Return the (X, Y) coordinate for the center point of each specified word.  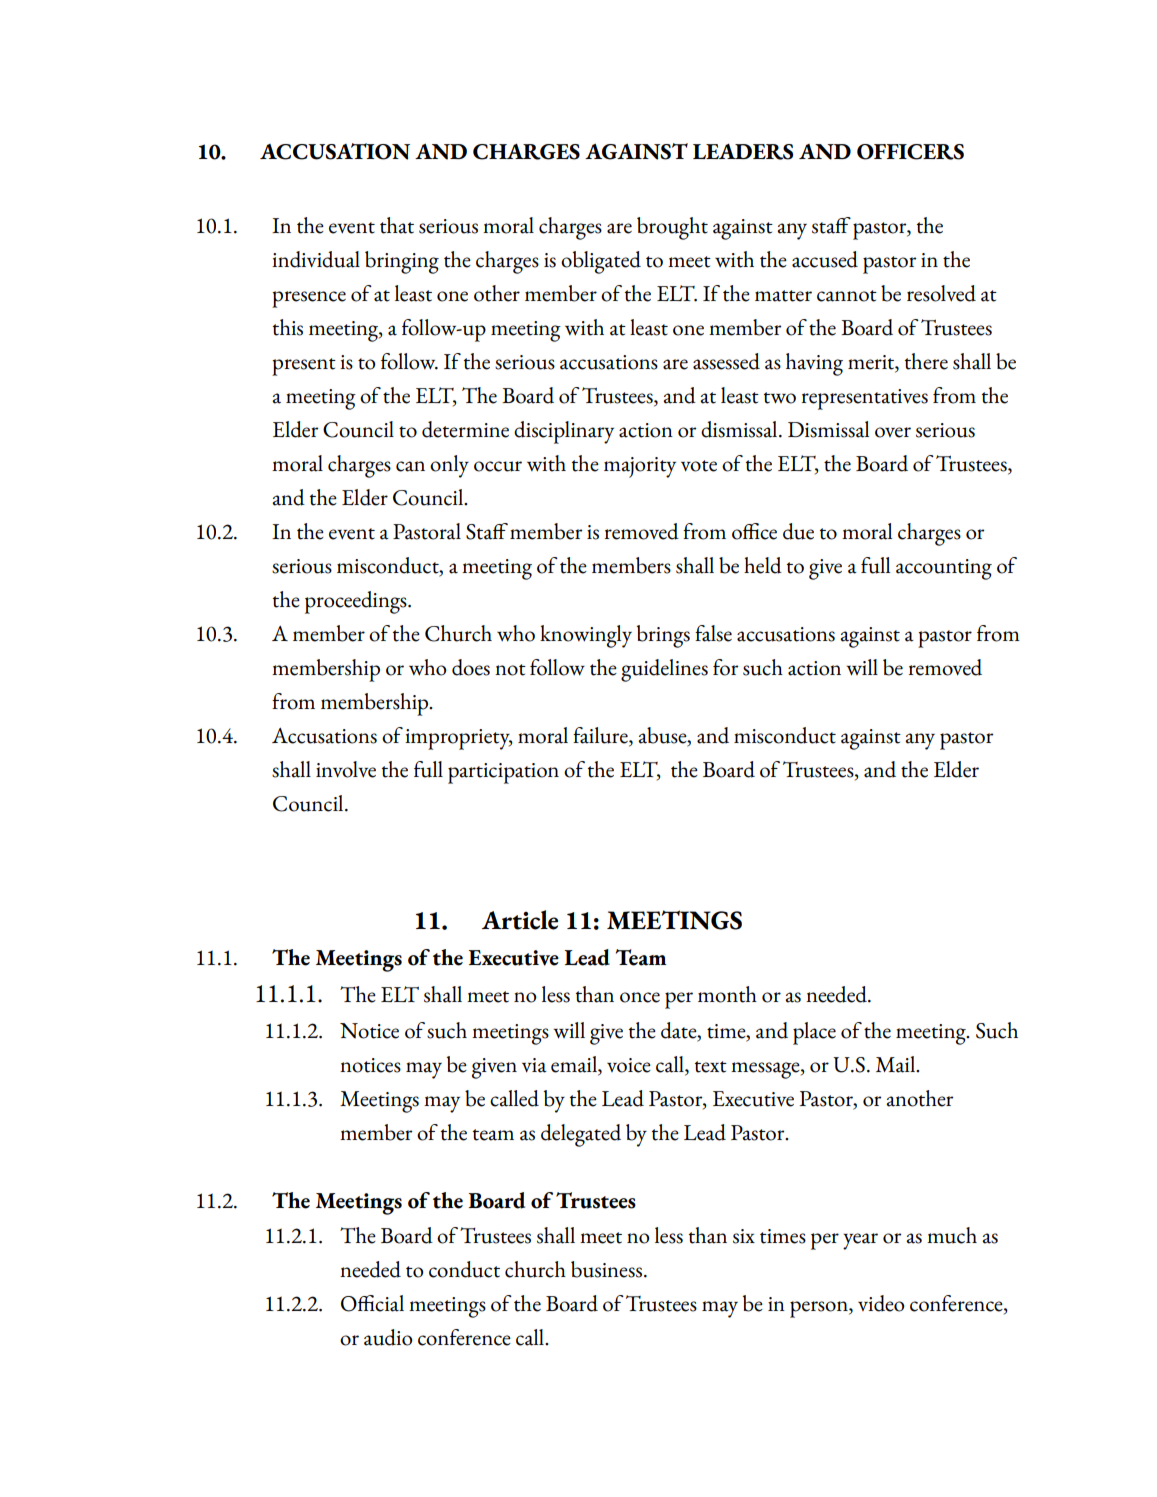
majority (640, 467)
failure (601, 736)
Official (372, 1303)
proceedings (357, 602)
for (725, 667)
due (798, 531)
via (534, 1065)
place (814, 1033)
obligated (601, 262)
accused (825, 259)
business (606, 1269)
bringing (402, 262)
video (881, 1303)
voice (629, 1065)
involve (346, 769)
